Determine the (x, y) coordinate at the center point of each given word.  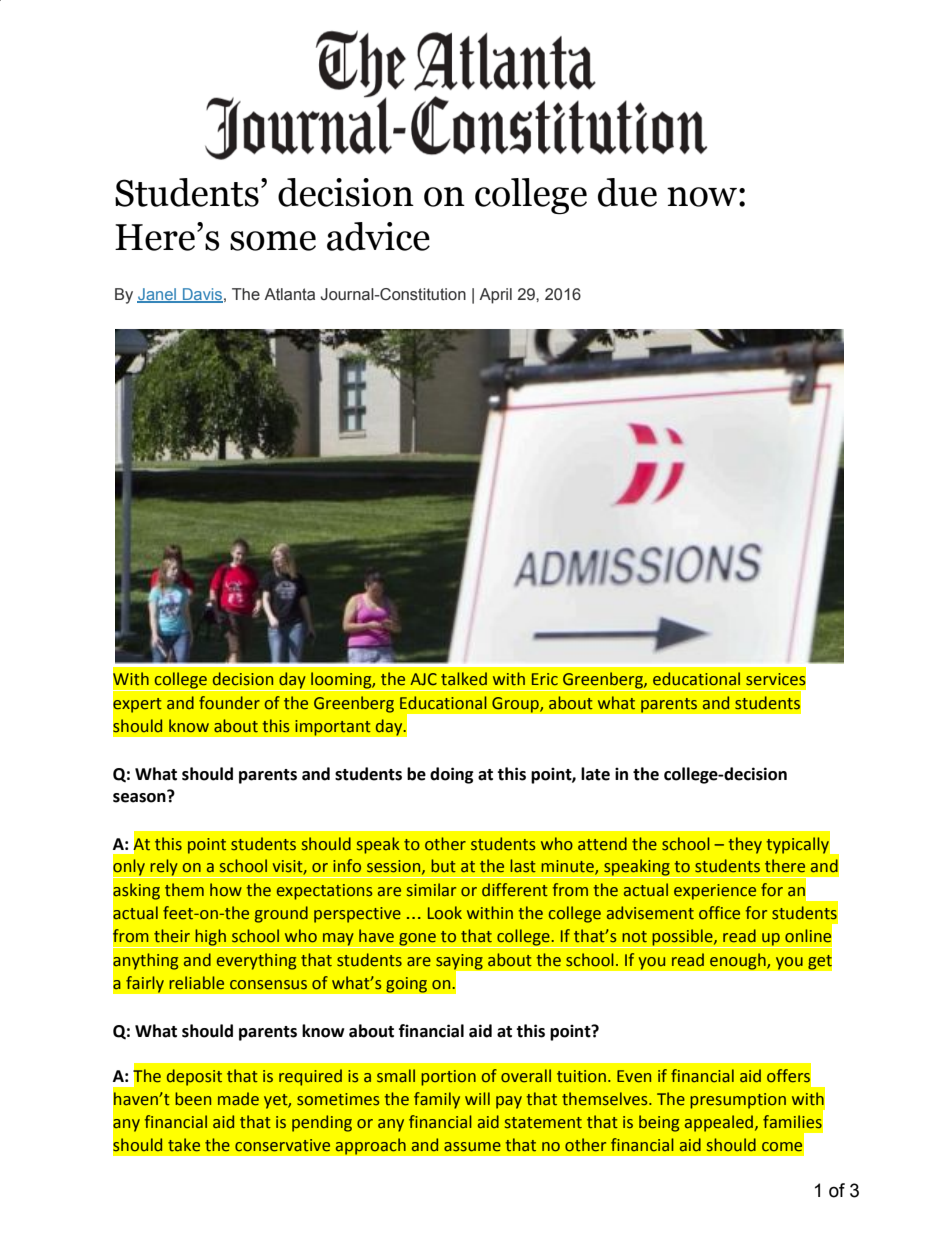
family (437, 1100)
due (627, 192)
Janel (157, 295)
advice (378, 236)
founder (229, 703)
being (659, 1123)
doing (452, 775)
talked (464, 679)
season (140, 797)
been (193, 1099)
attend (602, 844)
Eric (545, 679)
